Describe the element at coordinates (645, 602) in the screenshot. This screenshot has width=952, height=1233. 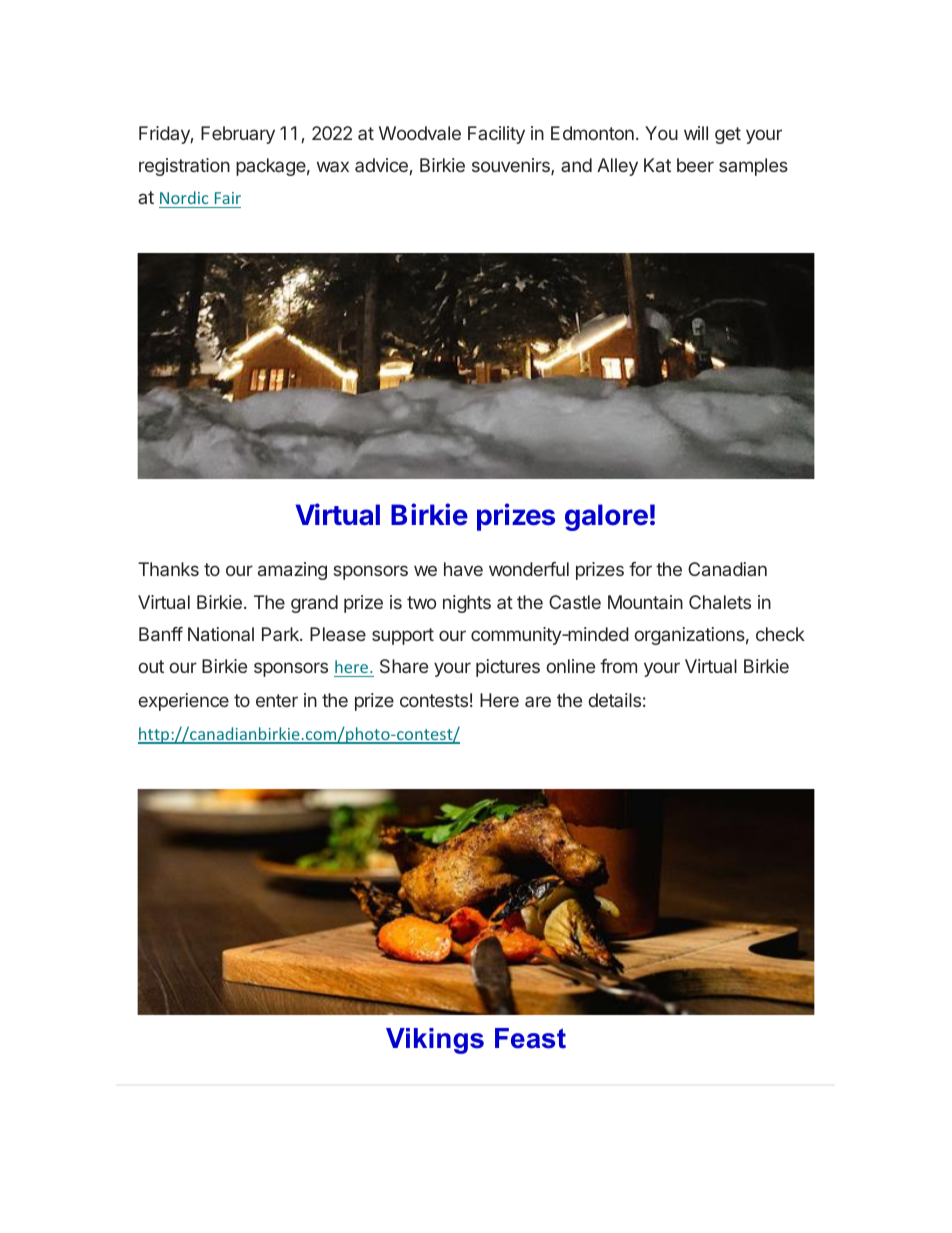
I see `Mountain` at that location.
